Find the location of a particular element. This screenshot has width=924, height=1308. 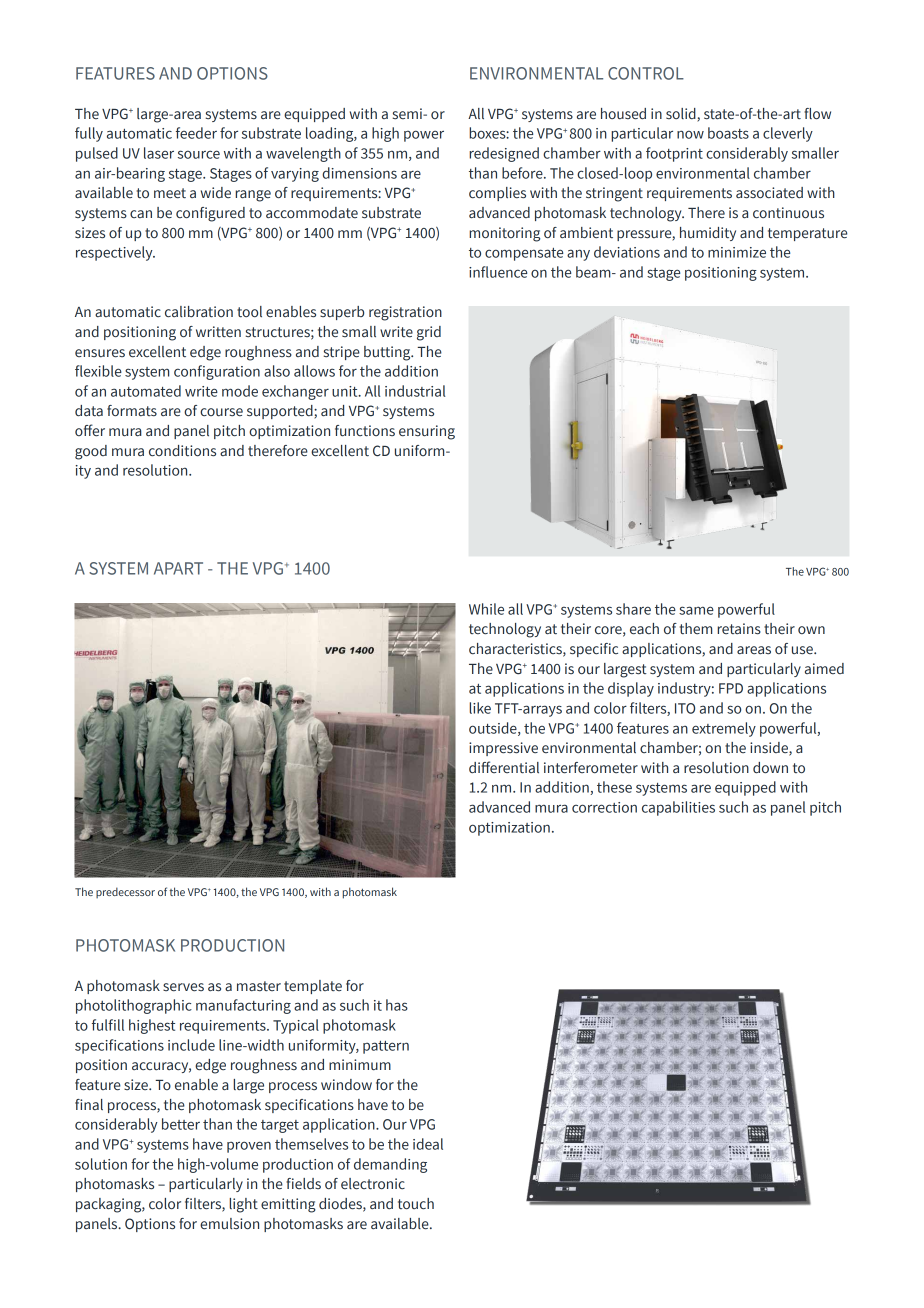

touch is located at coordinates (416, 1204).
